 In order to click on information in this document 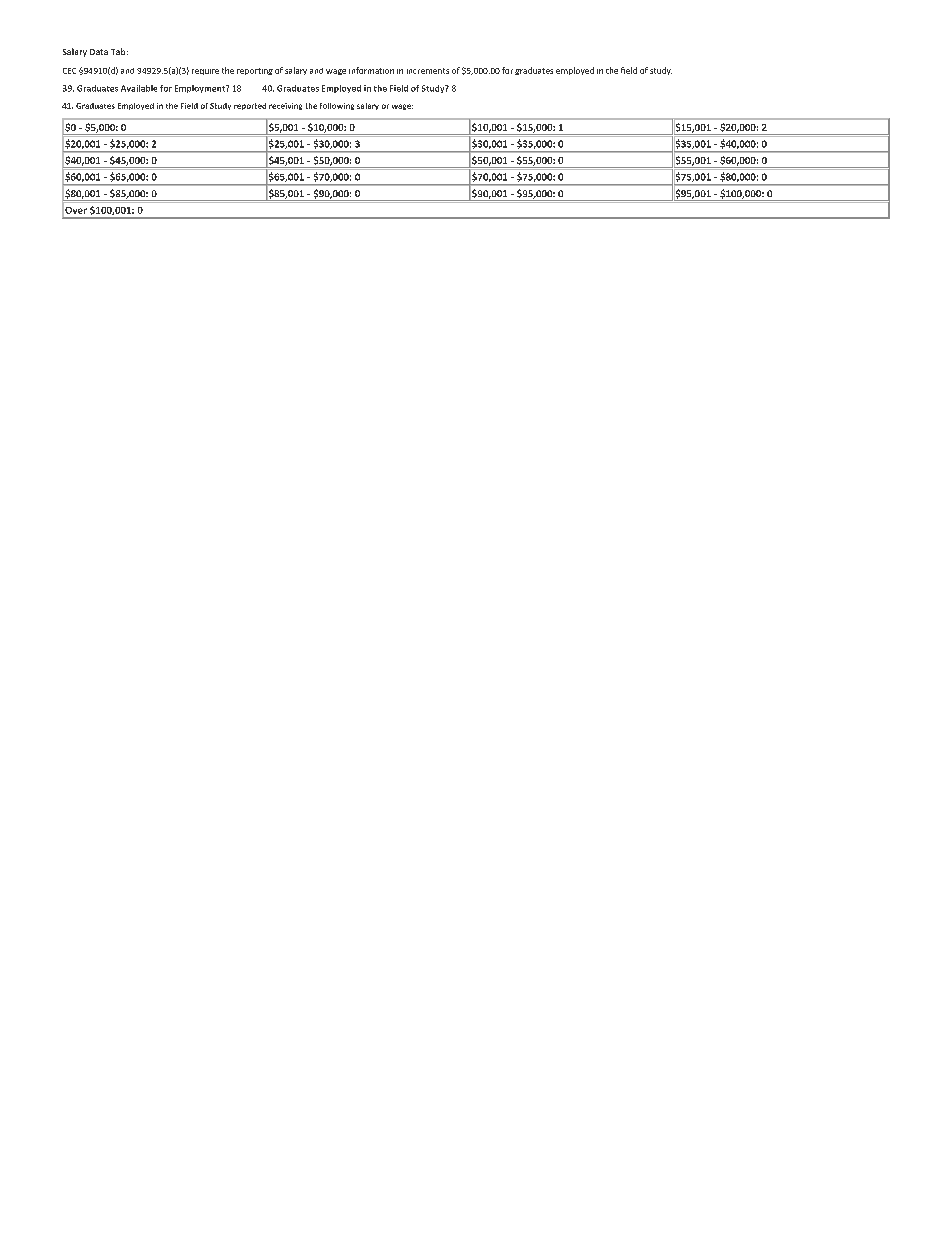, I will do `click(371, 70)`.
